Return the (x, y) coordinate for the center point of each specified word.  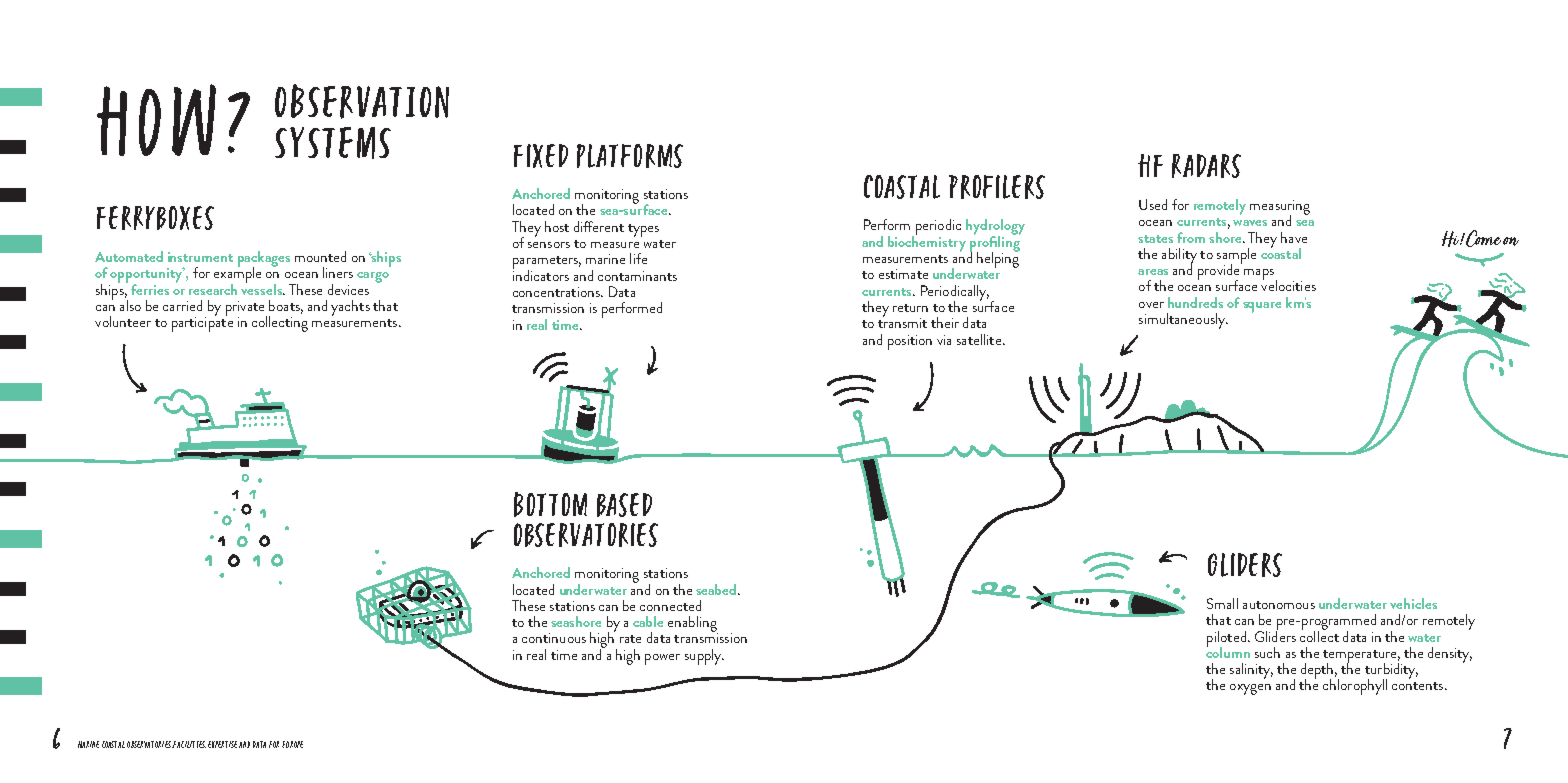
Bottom (550, 504)
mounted (320, 256)
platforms (630, 156)
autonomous (1279, 605)
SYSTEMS (333, 143)
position (910, 342)
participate (202, 323)
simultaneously (1183, 321)
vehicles (1413, 603)
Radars (1206, 166)
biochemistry (927, 243)
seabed (716, 589)
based (624, 505)
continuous (554, 638)
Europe (292, 744)
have (1294, 237)
